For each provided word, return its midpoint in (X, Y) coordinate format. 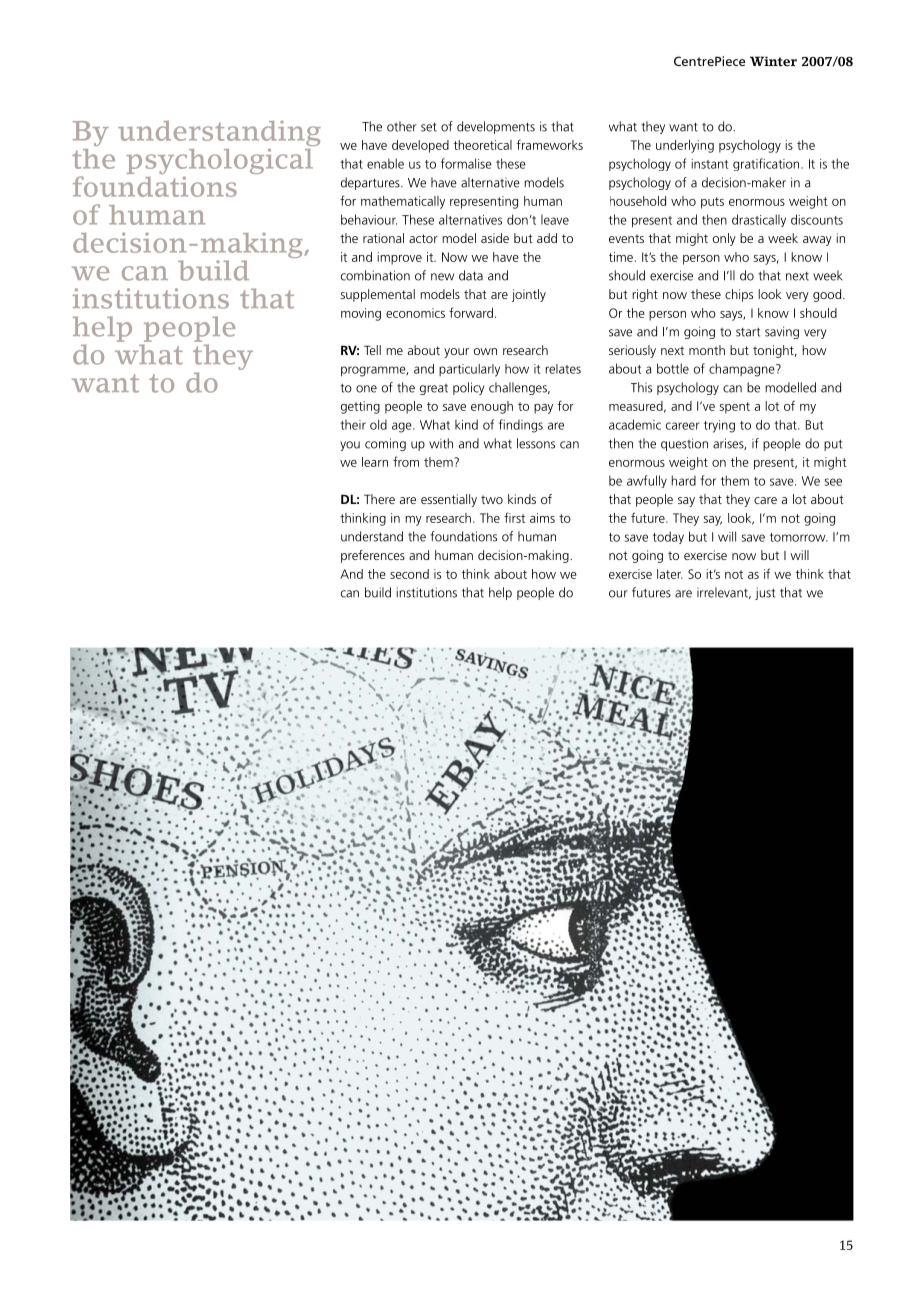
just (765, 593)
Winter (773, 61)
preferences (373, 556)
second (409, 574)
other (402, 126)
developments (496, 127)
